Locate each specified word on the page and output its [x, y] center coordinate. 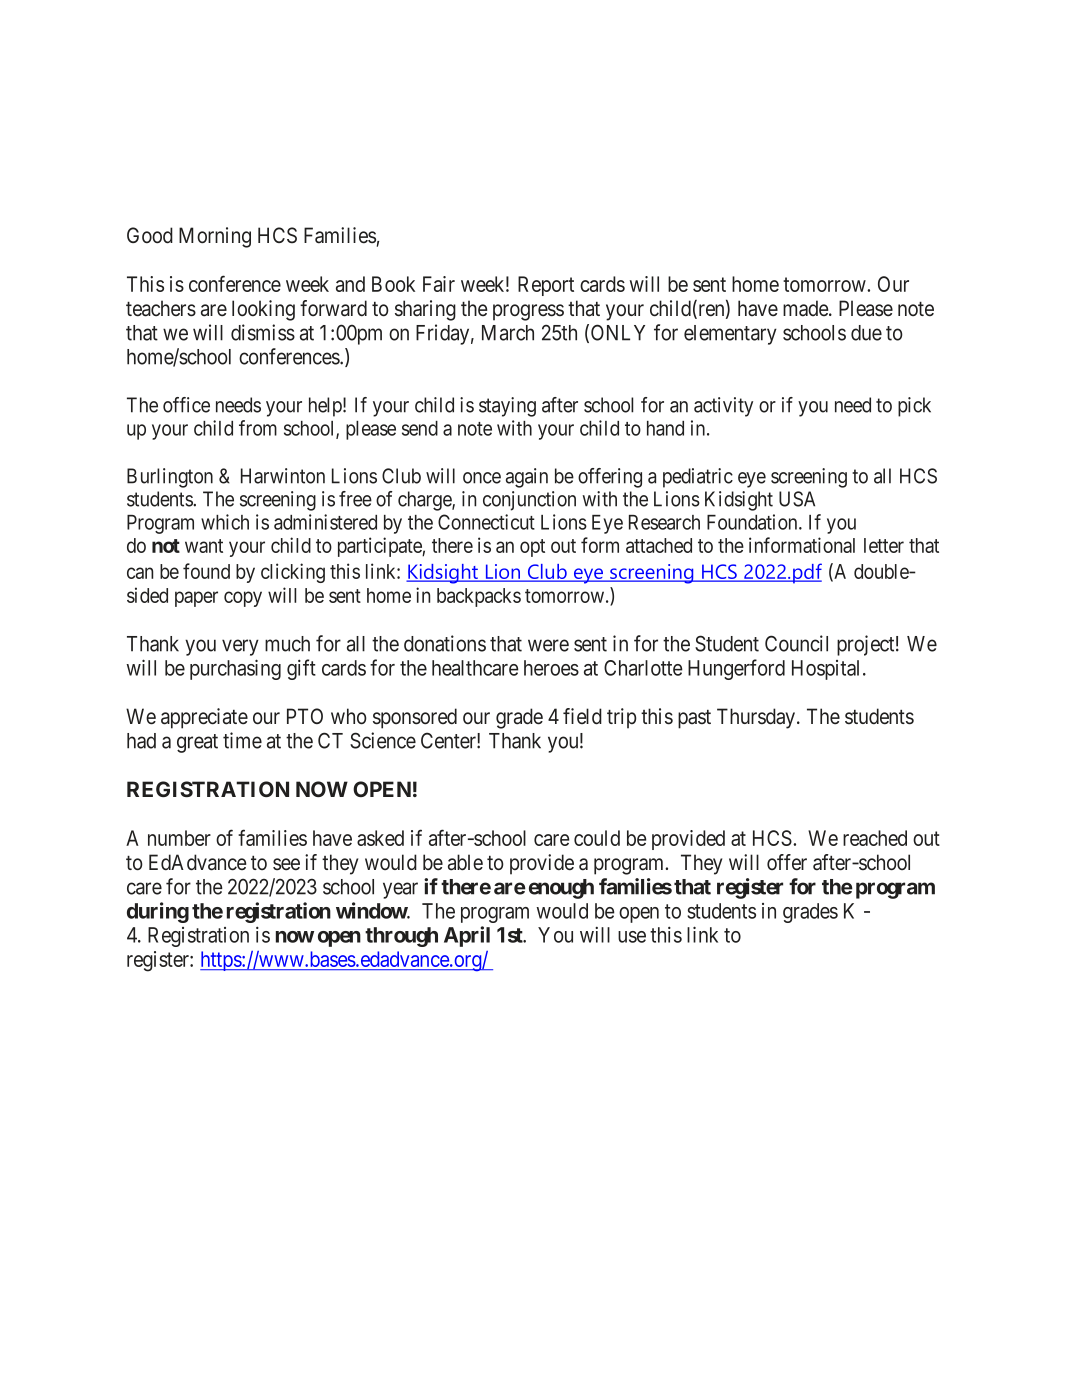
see [286, 864]
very [240, 647]
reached [875, 838]
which [225, 522]
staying [507, 407]
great [197, 743]
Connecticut [486, 522]
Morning [215, 237]
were [548, 645]
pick [914, 407]
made [806, 308]
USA [797, 499]
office [186, 405]
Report [546, 286]
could [597, 838]
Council [796, 643]
